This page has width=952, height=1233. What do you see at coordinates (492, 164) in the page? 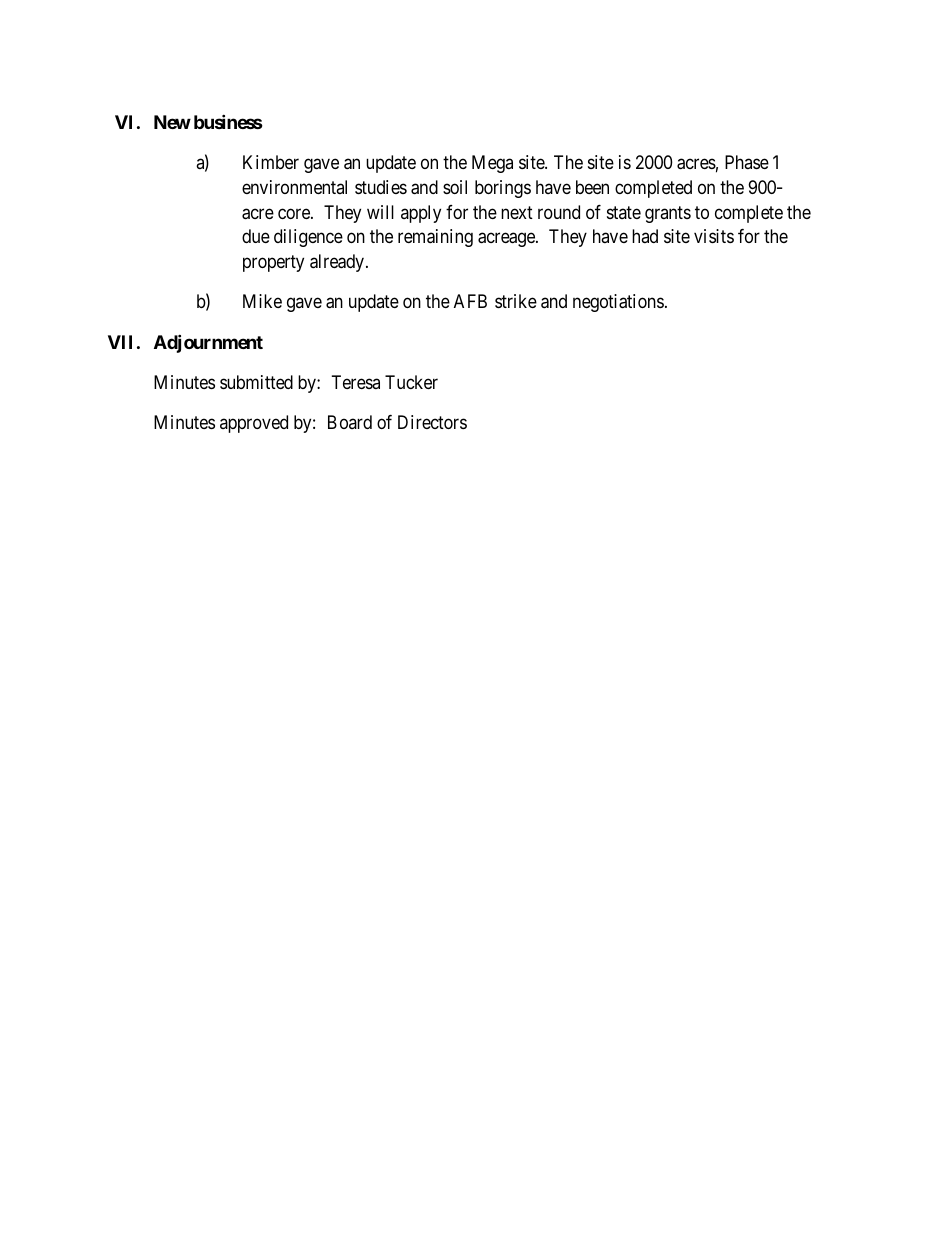
I see `Mega` at bounding box center [492, 164].
